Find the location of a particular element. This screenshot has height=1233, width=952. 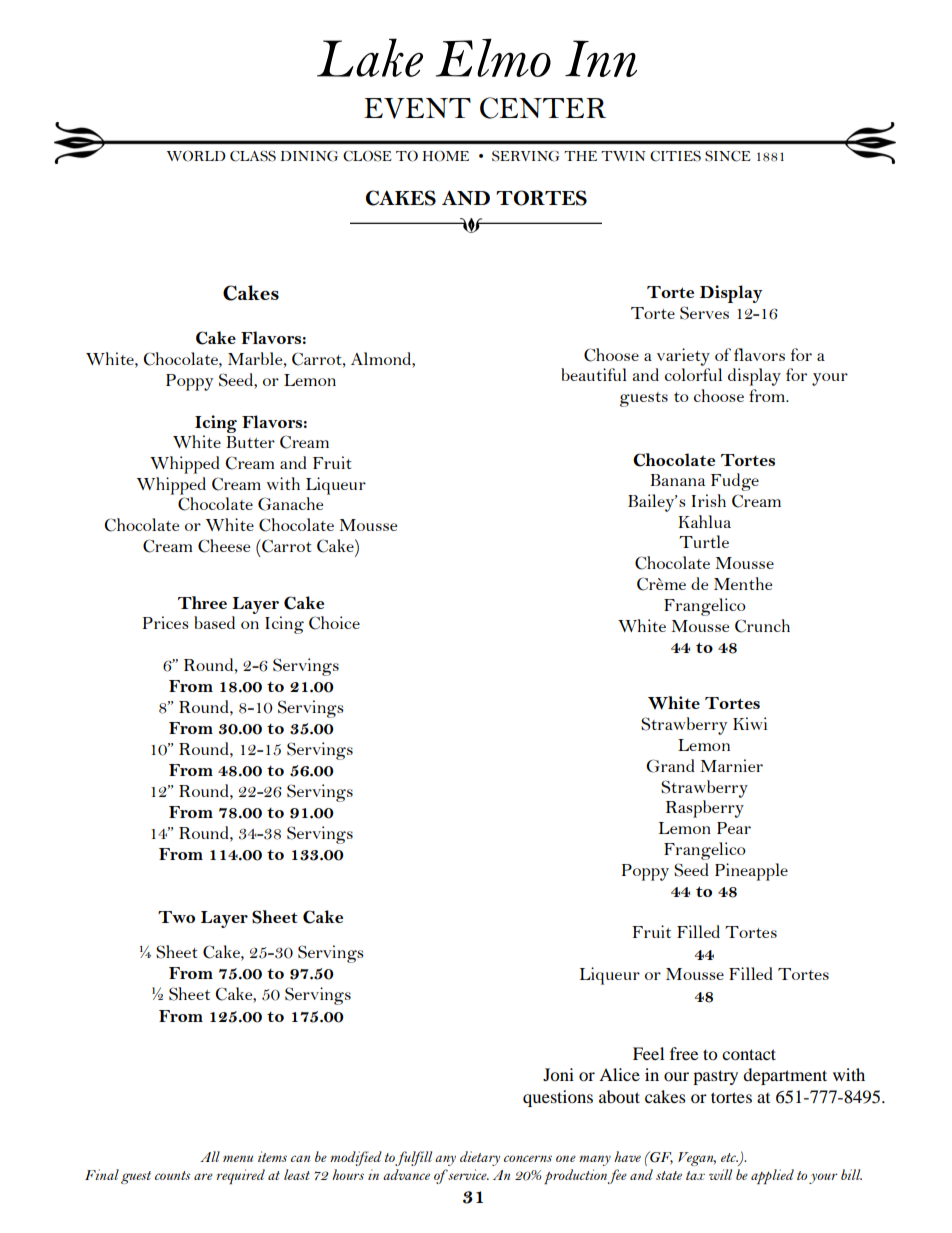

Pear is located at coordinates (734, 828).
